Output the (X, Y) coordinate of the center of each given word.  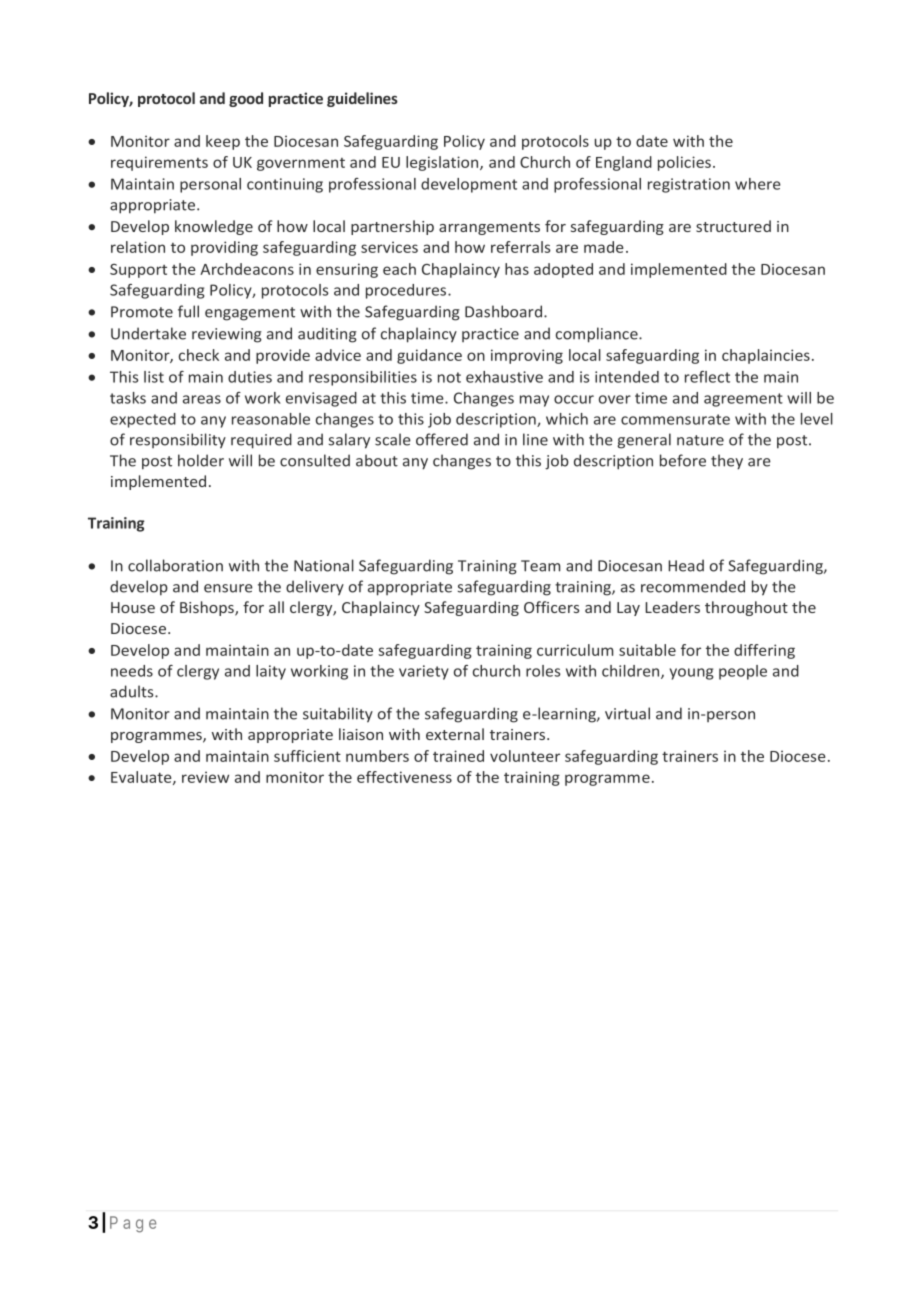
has (517, 269)
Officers (551, 607)
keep (223, 142)
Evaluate (142, 778)
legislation (443, 163)
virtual (627, 713)
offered (442, 439)
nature (700, 440)
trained (458, 756)
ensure (228, 588)
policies (684, 163)
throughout (746, 608)
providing (224, 248)
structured (733, 226)
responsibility (178, 441)
